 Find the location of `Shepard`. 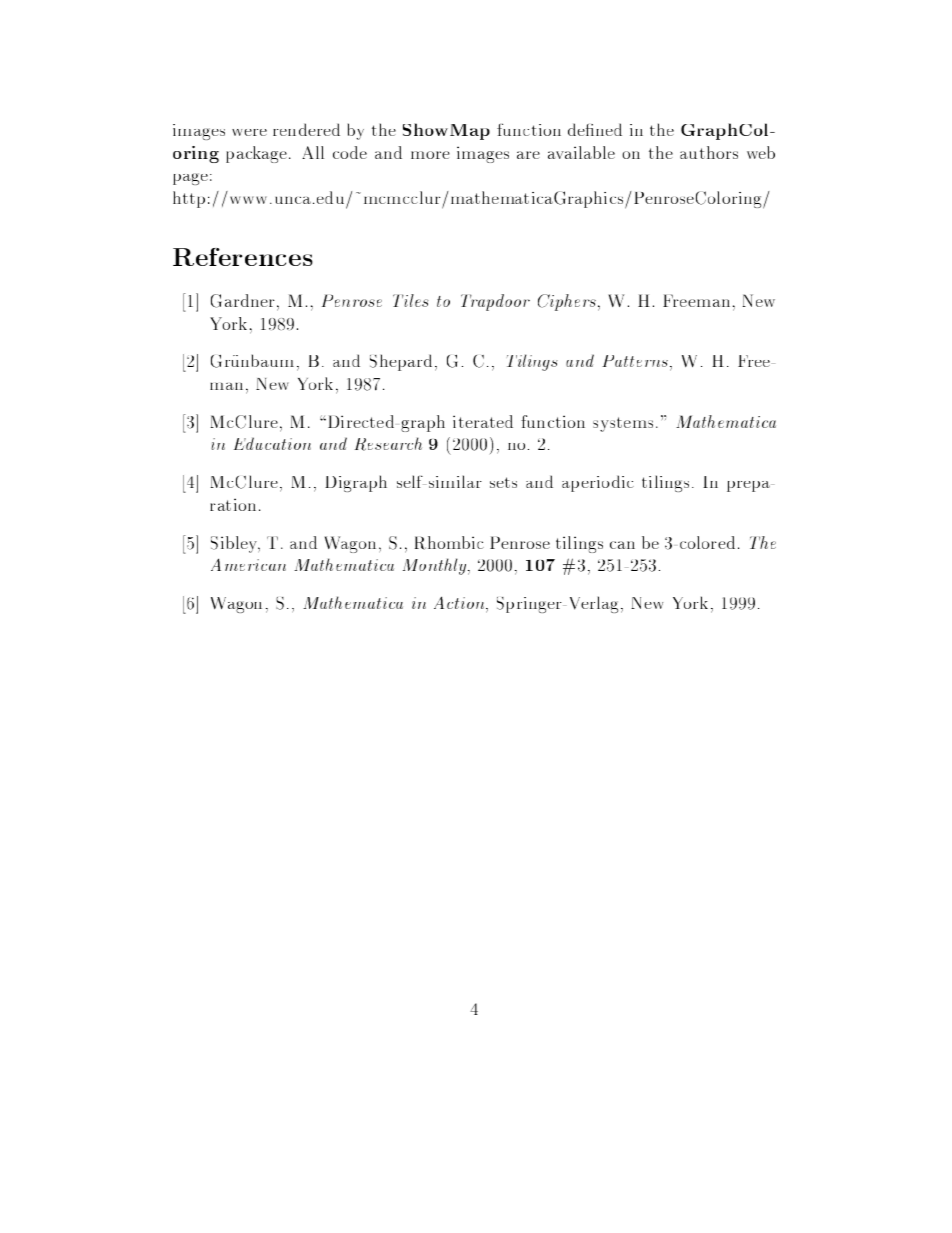

Shepard is located at coordinates (401, 362).
